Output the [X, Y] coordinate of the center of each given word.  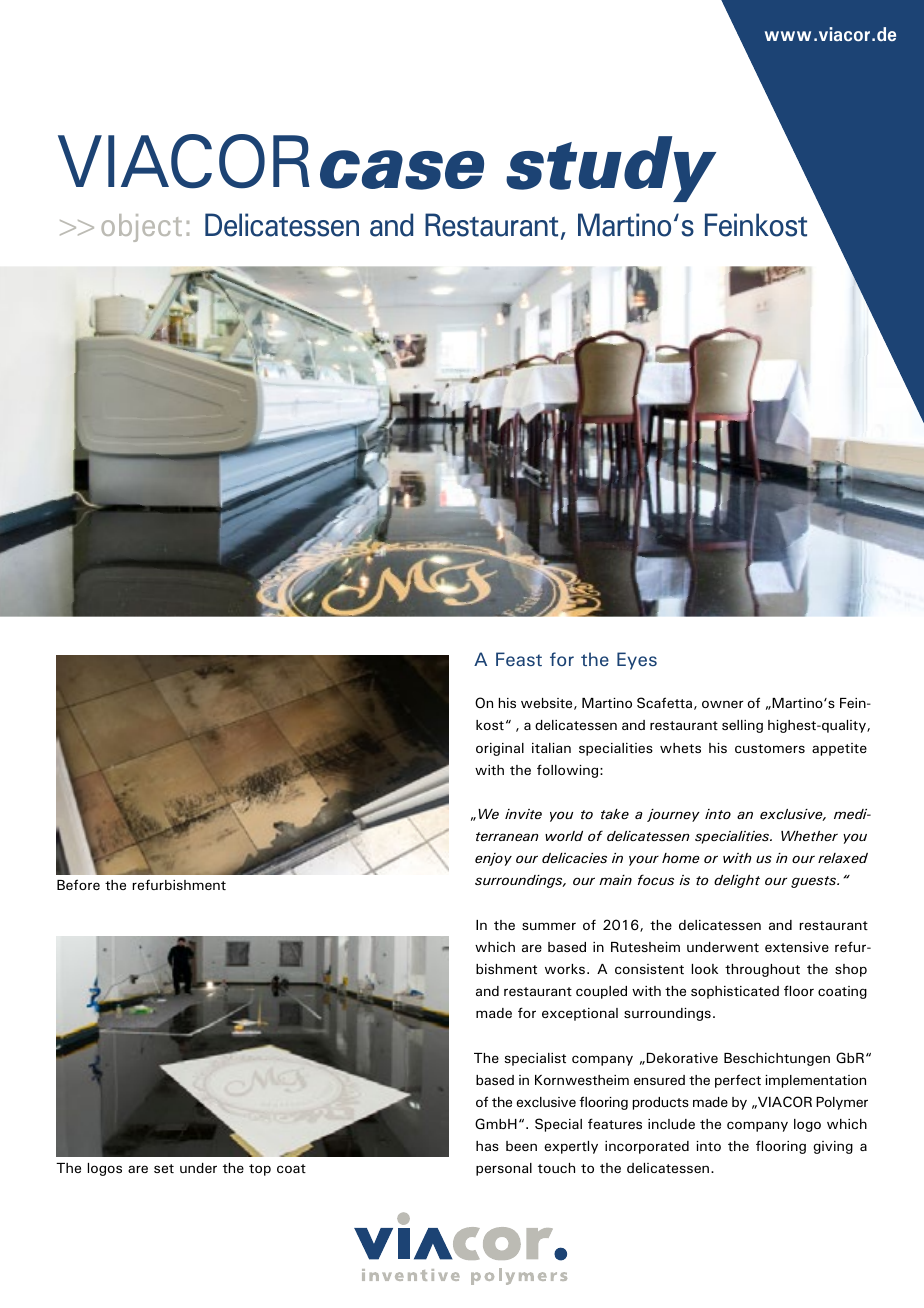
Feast [519, 659]
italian [551, 748]
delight [737, 881]
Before [78, 884]
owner [722, 704]
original [500, 749]
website [548, 704]
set [164, 1168]
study [611, 169]
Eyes [637, 661]
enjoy [493, 859]
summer [549, 926]
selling [742, 726]
